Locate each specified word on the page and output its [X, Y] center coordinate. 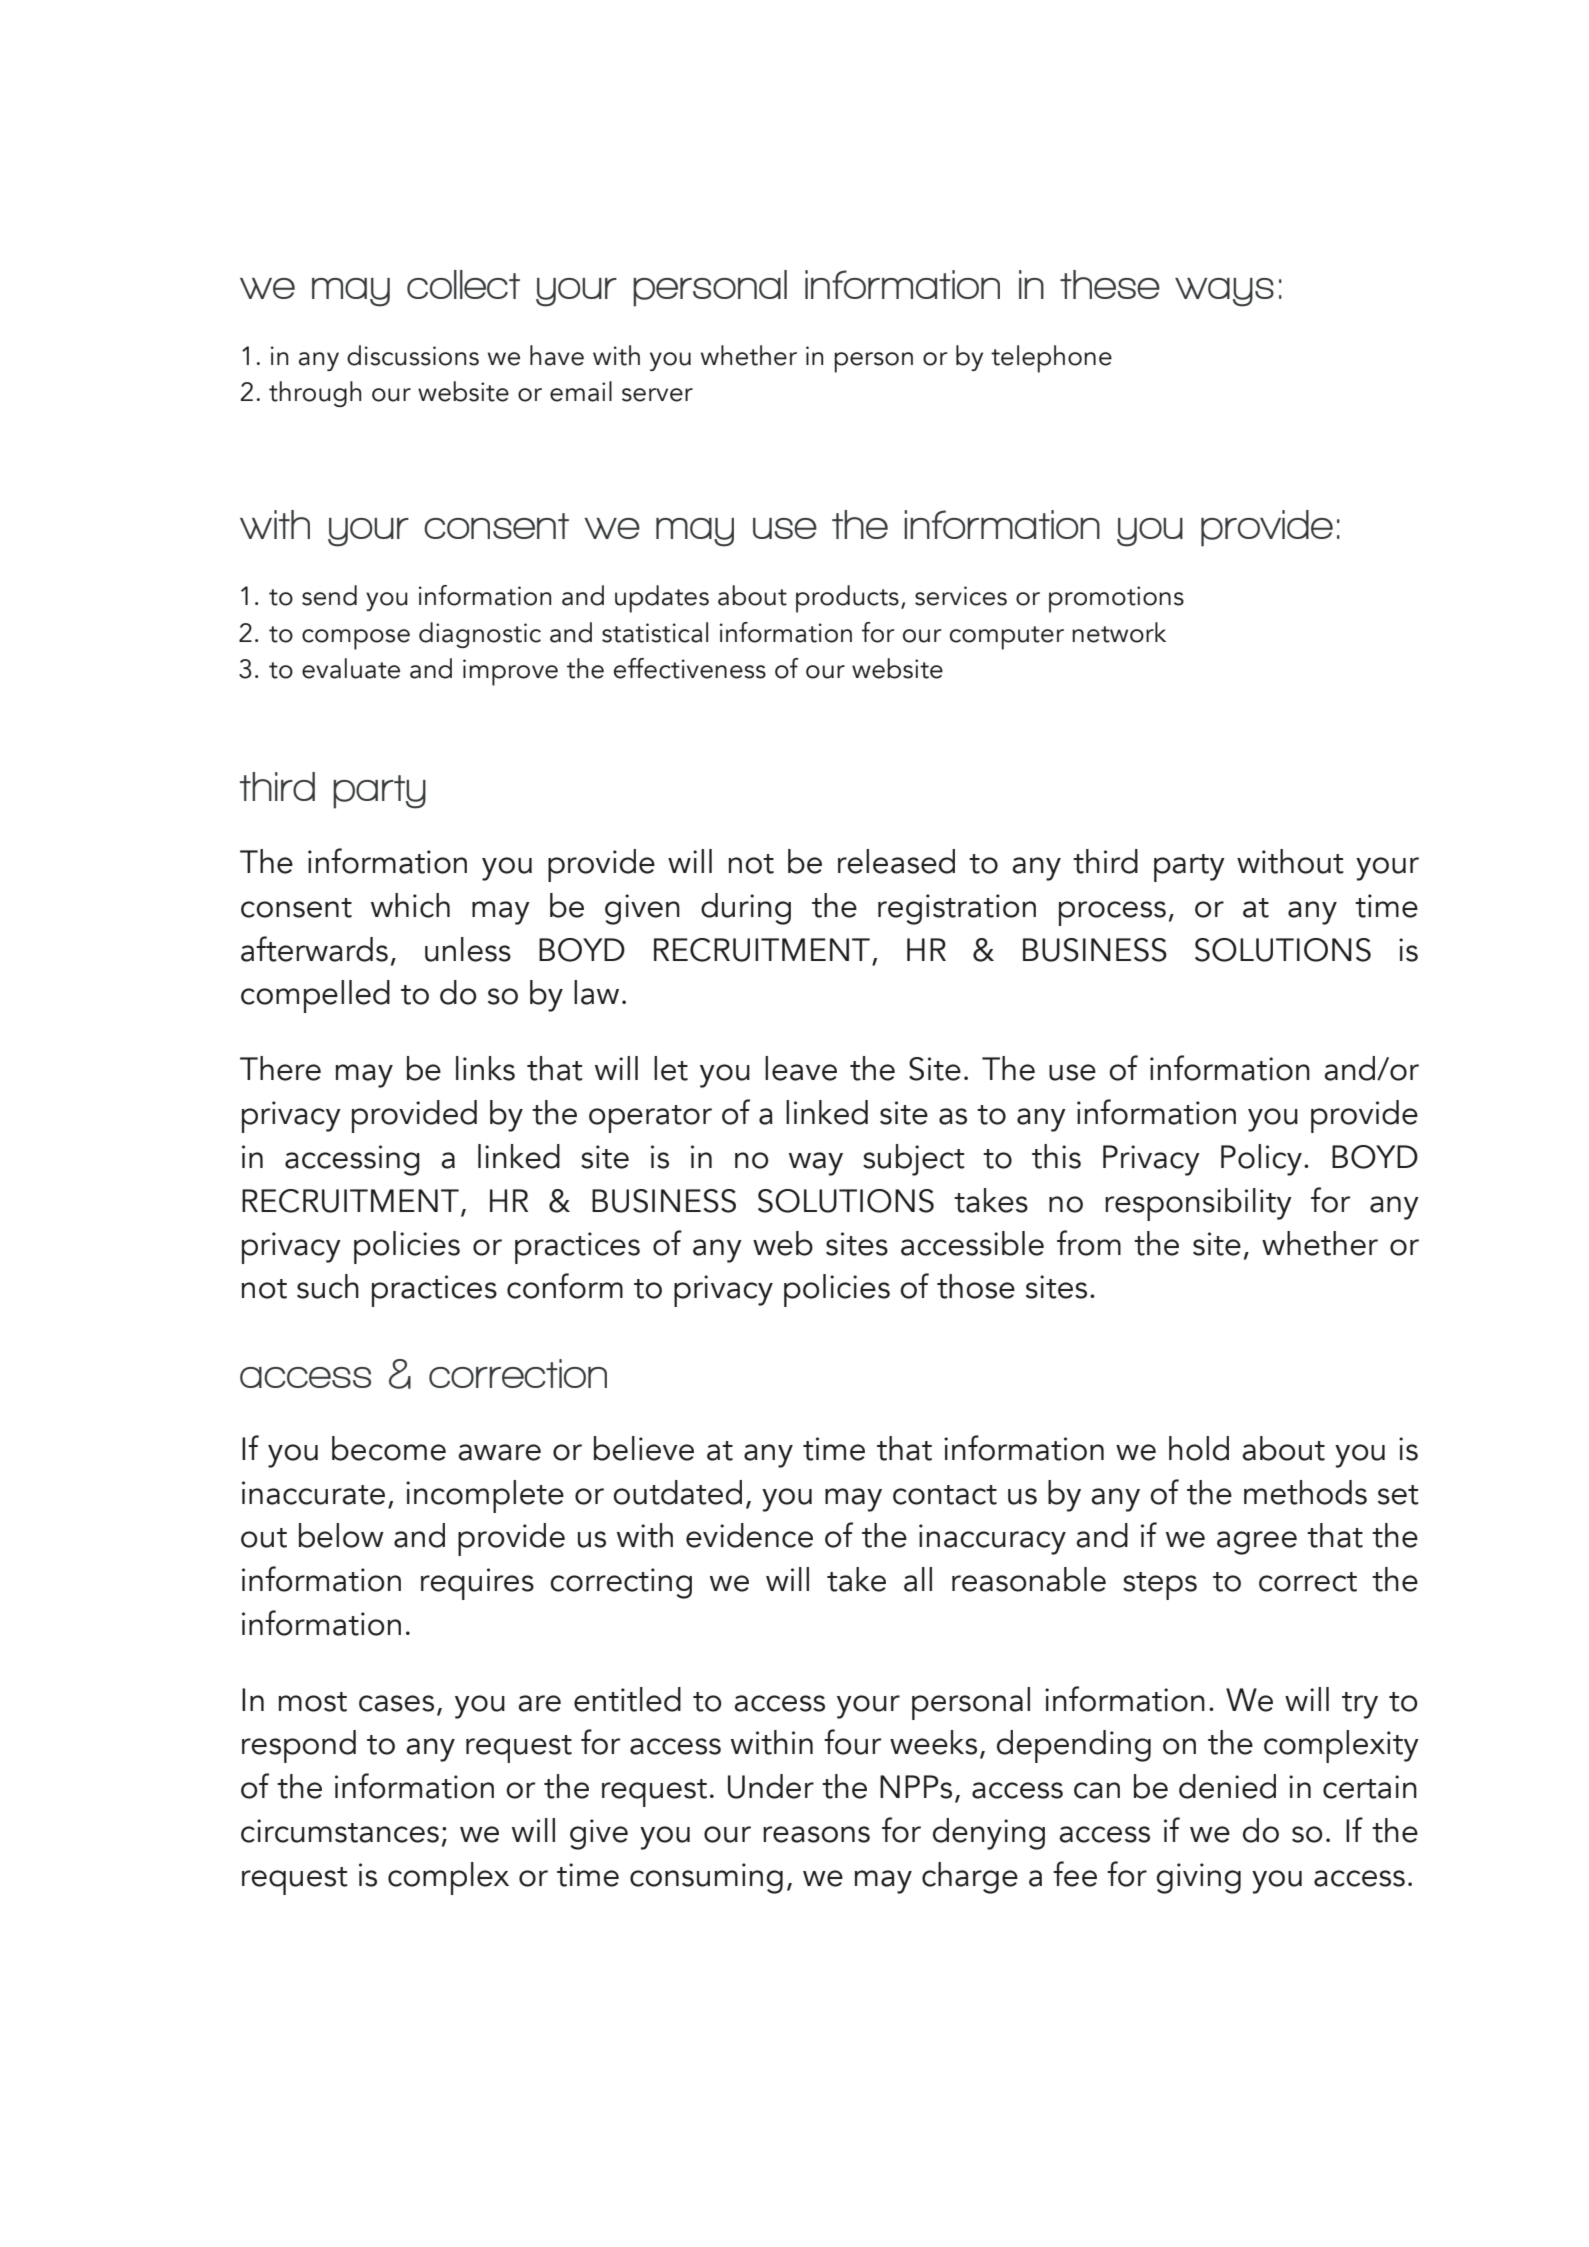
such [328, 1286]
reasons [816, 1834]
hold [1199, 1448]
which [410, 905]
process [1112, 913]
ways [1224, 292]
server [657, 395]
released [896, 861]
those [976, 1286]
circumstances [340, 1831]
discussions [413, 355]
